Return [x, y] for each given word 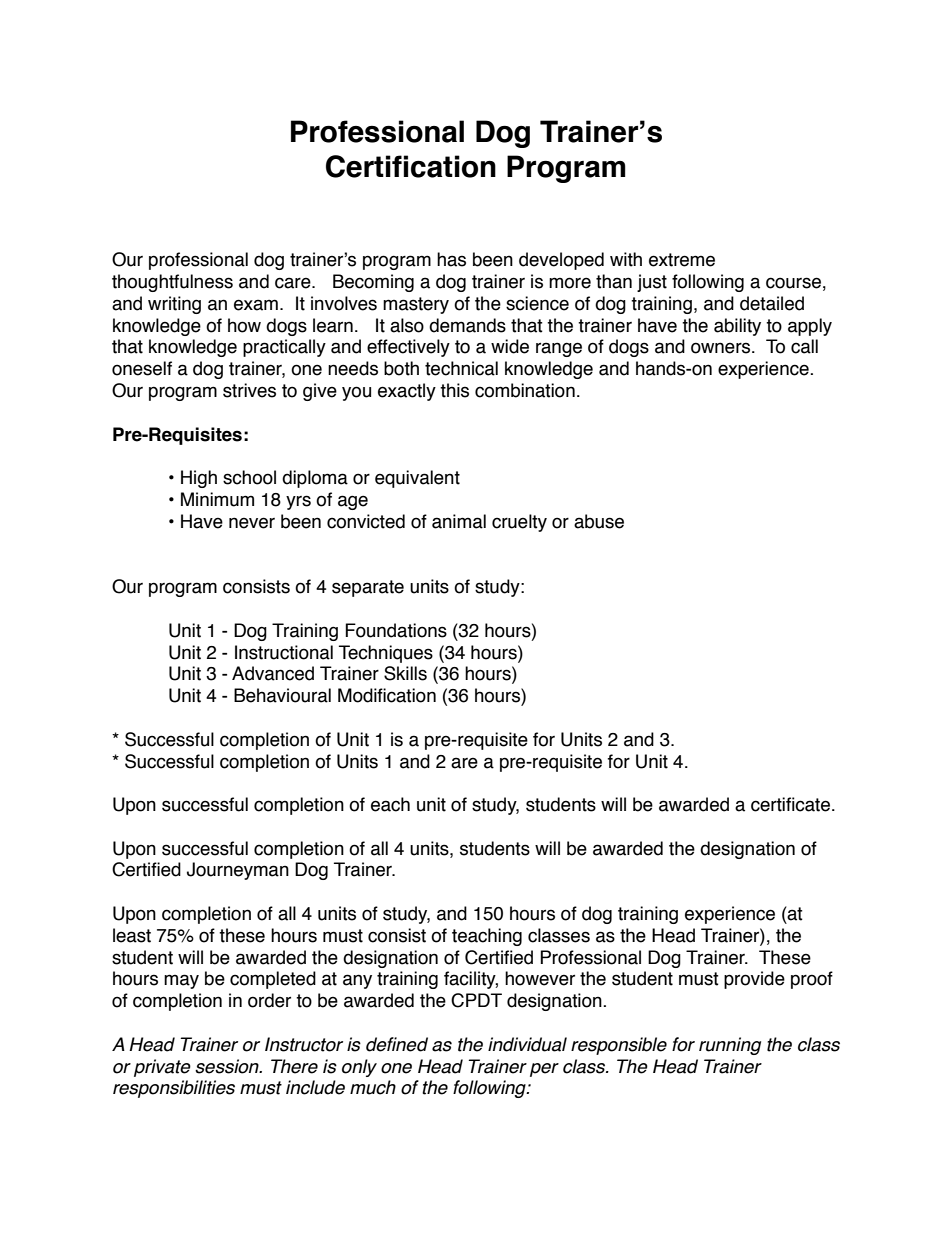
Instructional [284, 652]
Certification [411, 166]
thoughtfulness [172, 283]
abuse [599, 521]
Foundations [396, 630]
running [730, 1046]
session [228, 1066]
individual [527, 1044]
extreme [682, 260]
